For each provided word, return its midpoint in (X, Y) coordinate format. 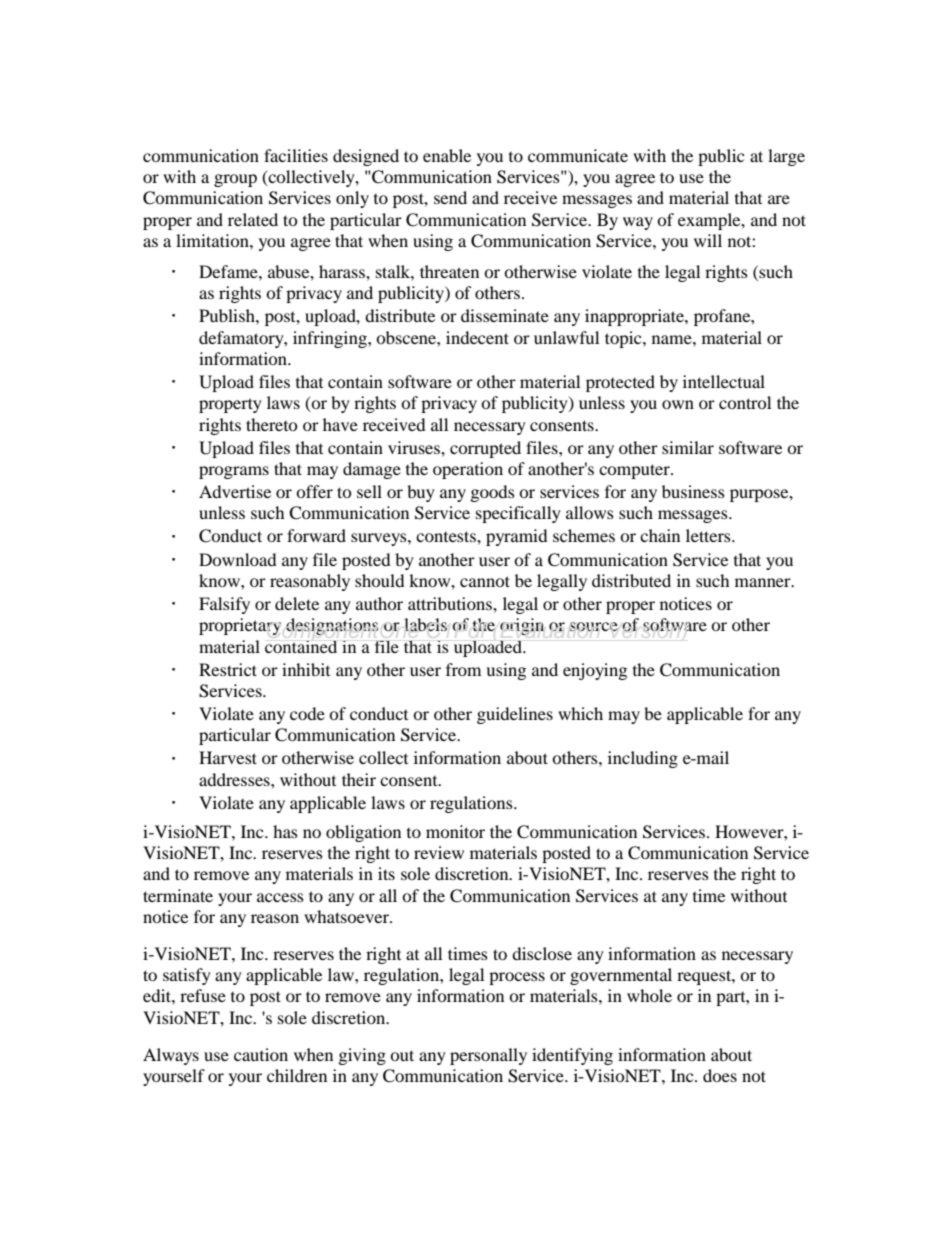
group (235, 180)
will (708, 240)
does (720, 1075)
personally (488, 1056)
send (450, 197)
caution (261, 1054)
